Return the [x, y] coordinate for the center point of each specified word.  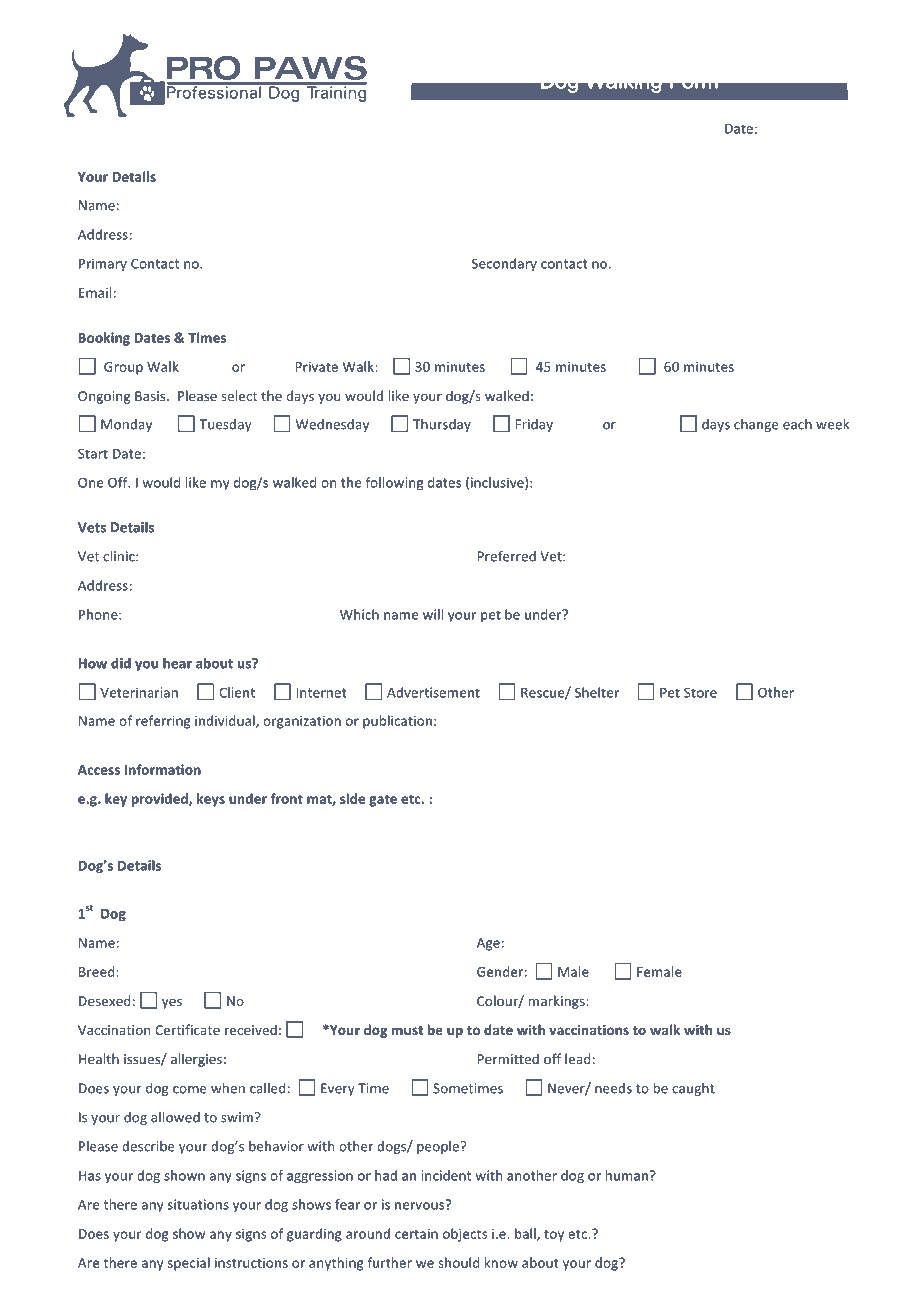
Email [95, 292]
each [797, 424]
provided [161, 800]
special [189, 1264]
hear [177, 663]
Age [488, 944]
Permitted [508, 1058]
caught [693, 1089]
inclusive [498, 483]
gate [383, 800]
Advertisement [433, 692]
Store [700, 692]
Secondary [504, 265]
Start [93, 453]
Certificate [187, 1029]
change [756, 425]
